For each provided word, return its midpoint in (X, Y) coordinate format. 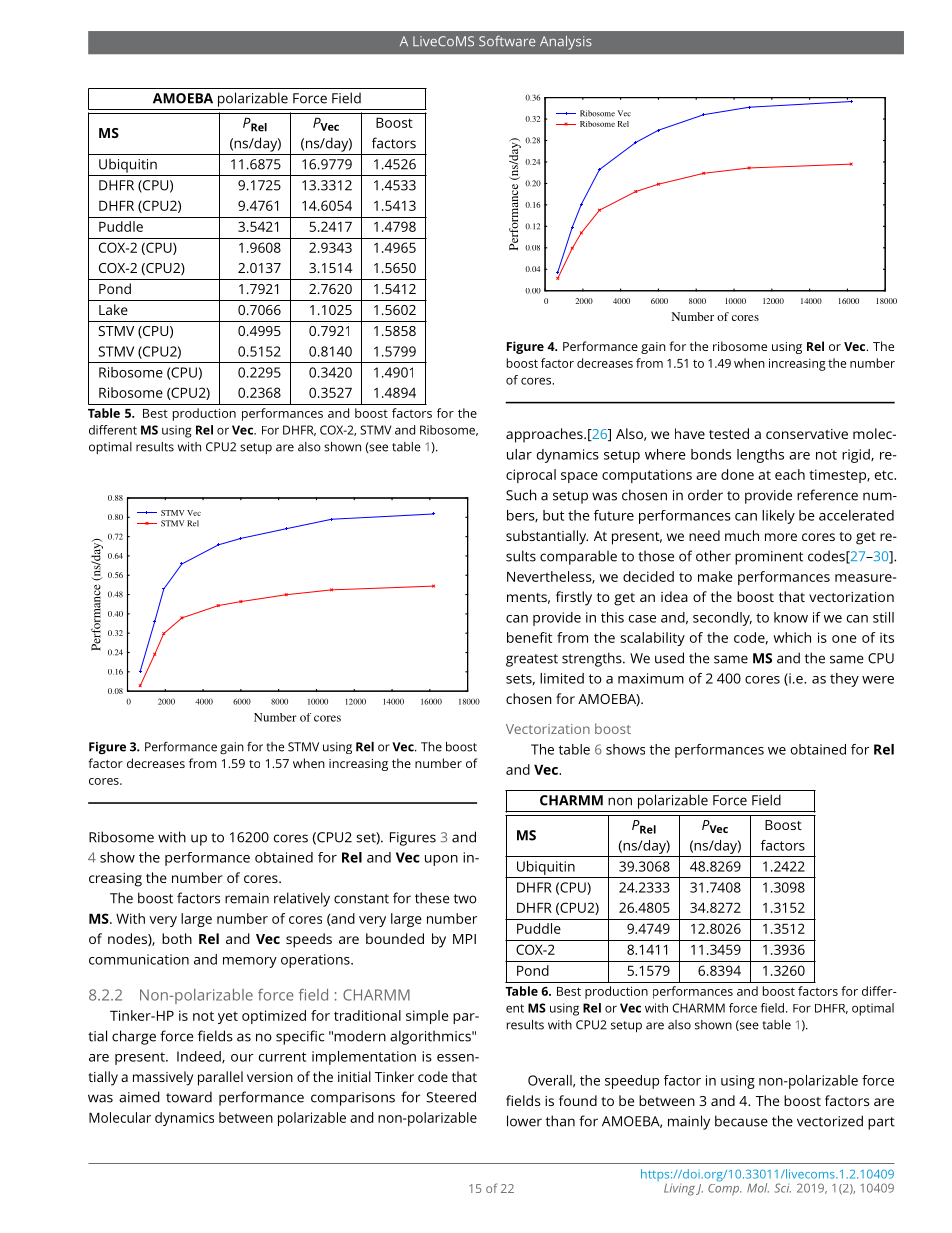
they (844, 680)
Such (521, 495)
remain (247, 898)
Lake (113, 309)
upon (441, 860)
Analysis (566, 42)
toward (189, 1097)
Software (507, 41)
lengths (760, 456)
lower (524, 1121)
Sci (782, 1188)
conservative (807, 434)
